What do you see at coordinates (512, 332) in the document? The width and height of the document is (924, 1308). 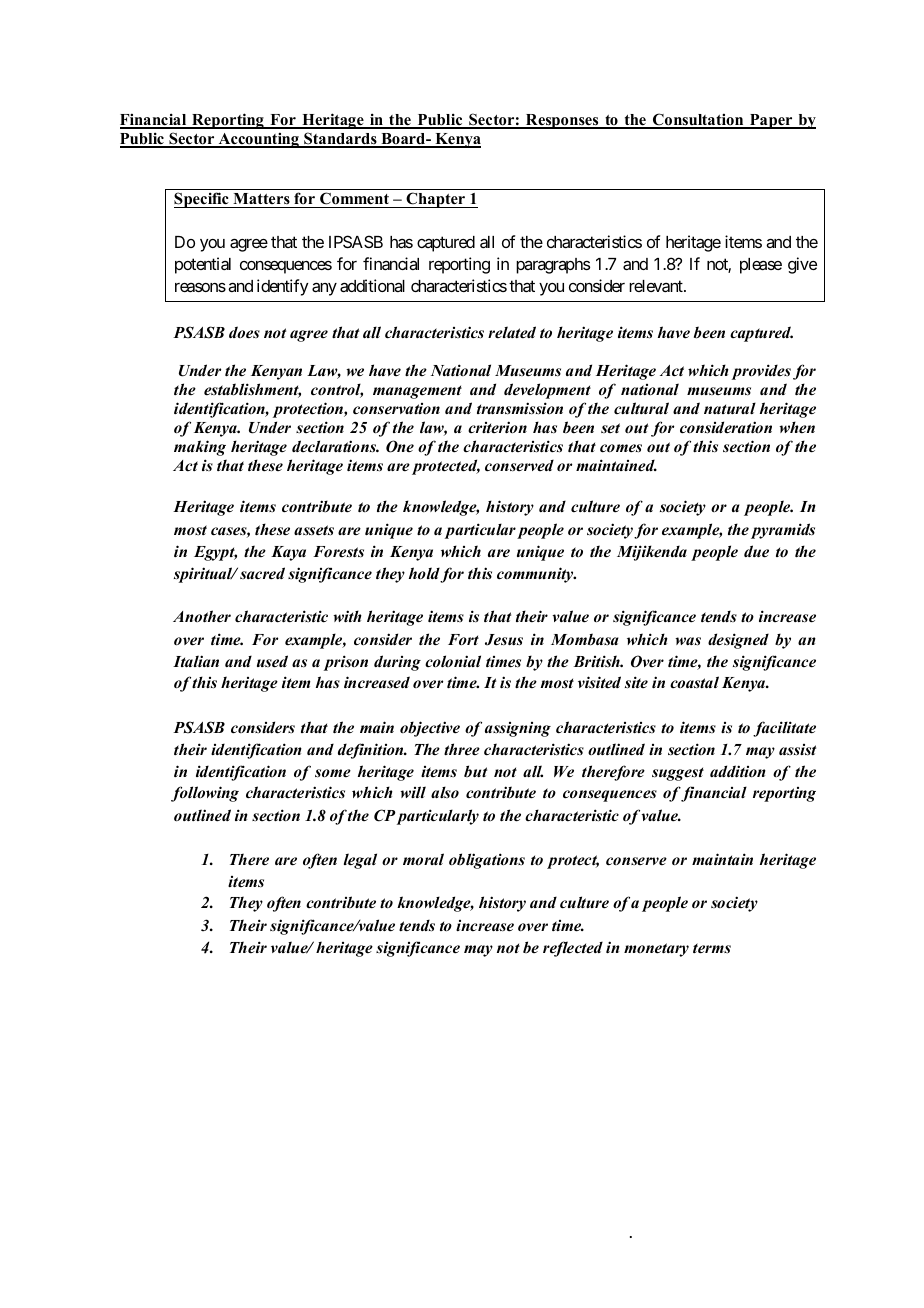 I see `related` at bounding box center [512, 332].
